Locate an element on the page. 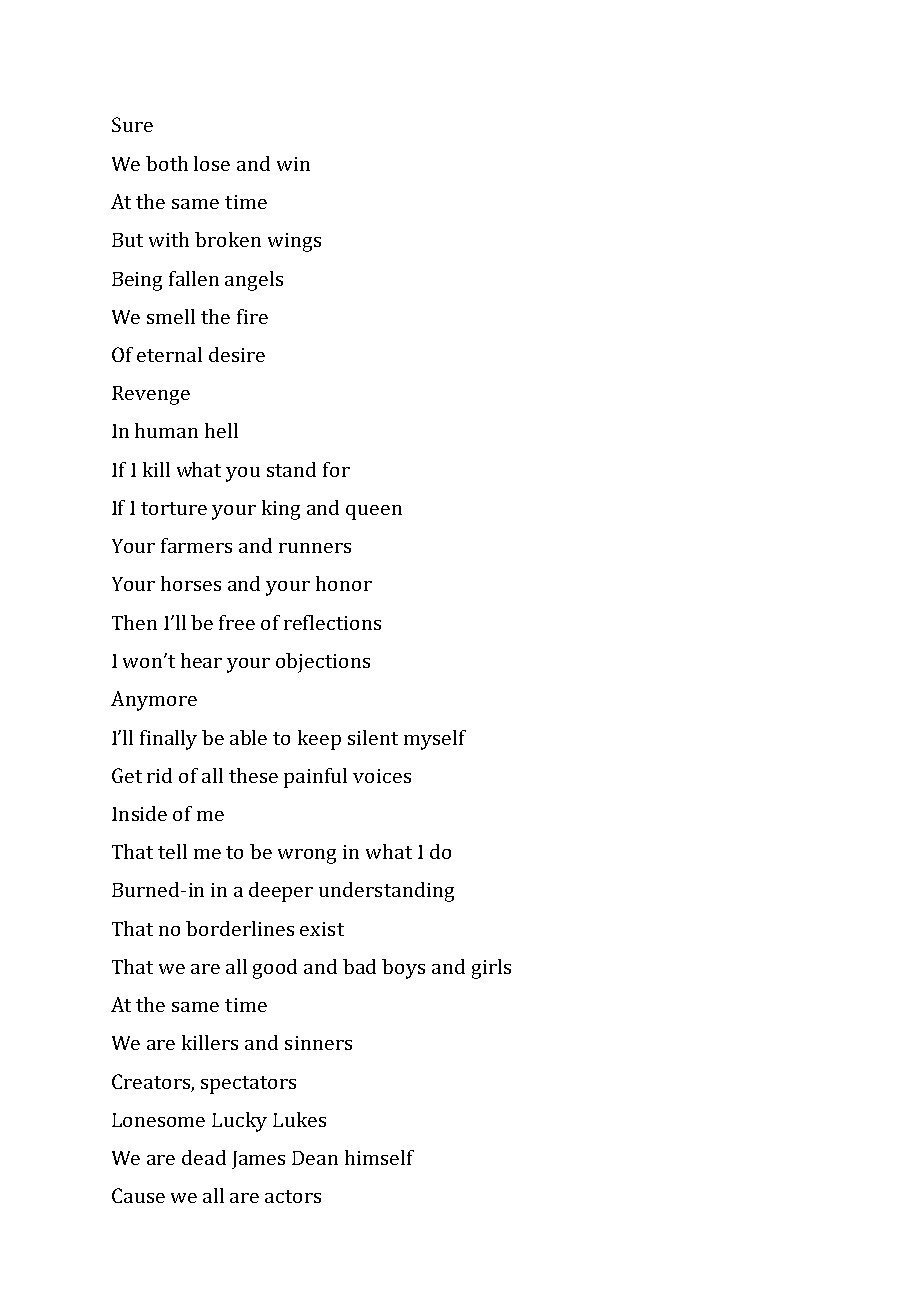 This page has width=924, height=1308. wings is located at coordinates (294, 242).
